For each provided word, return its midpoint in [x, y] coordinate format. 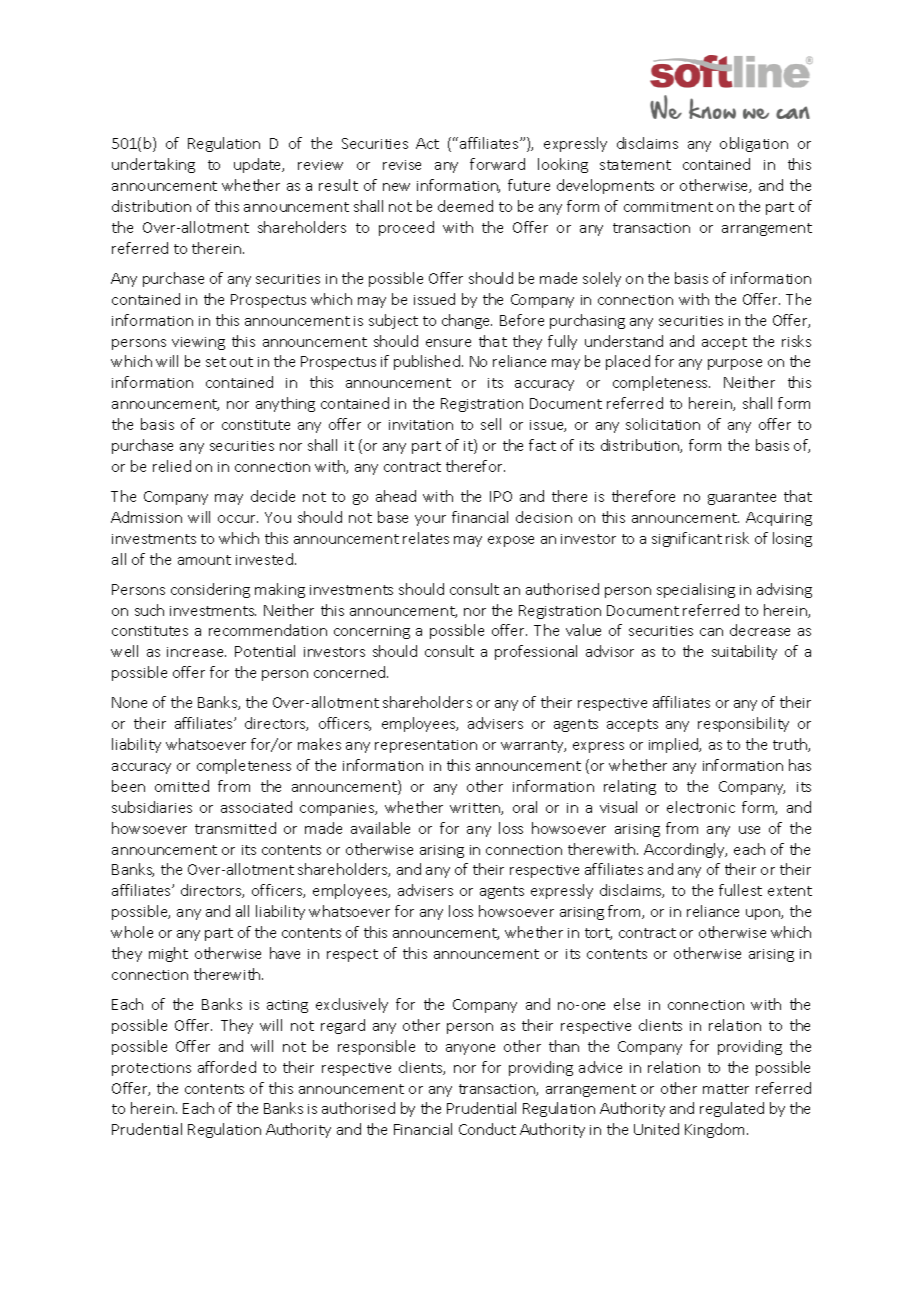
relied [172, 466]
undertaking [153, 165]
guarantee [742, 498]
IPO [501, 496]
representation [426, 746]
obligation [754, 144]
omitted [182, 786]
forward [497, 164]
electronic [701, 807]
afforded [227, 1067]
